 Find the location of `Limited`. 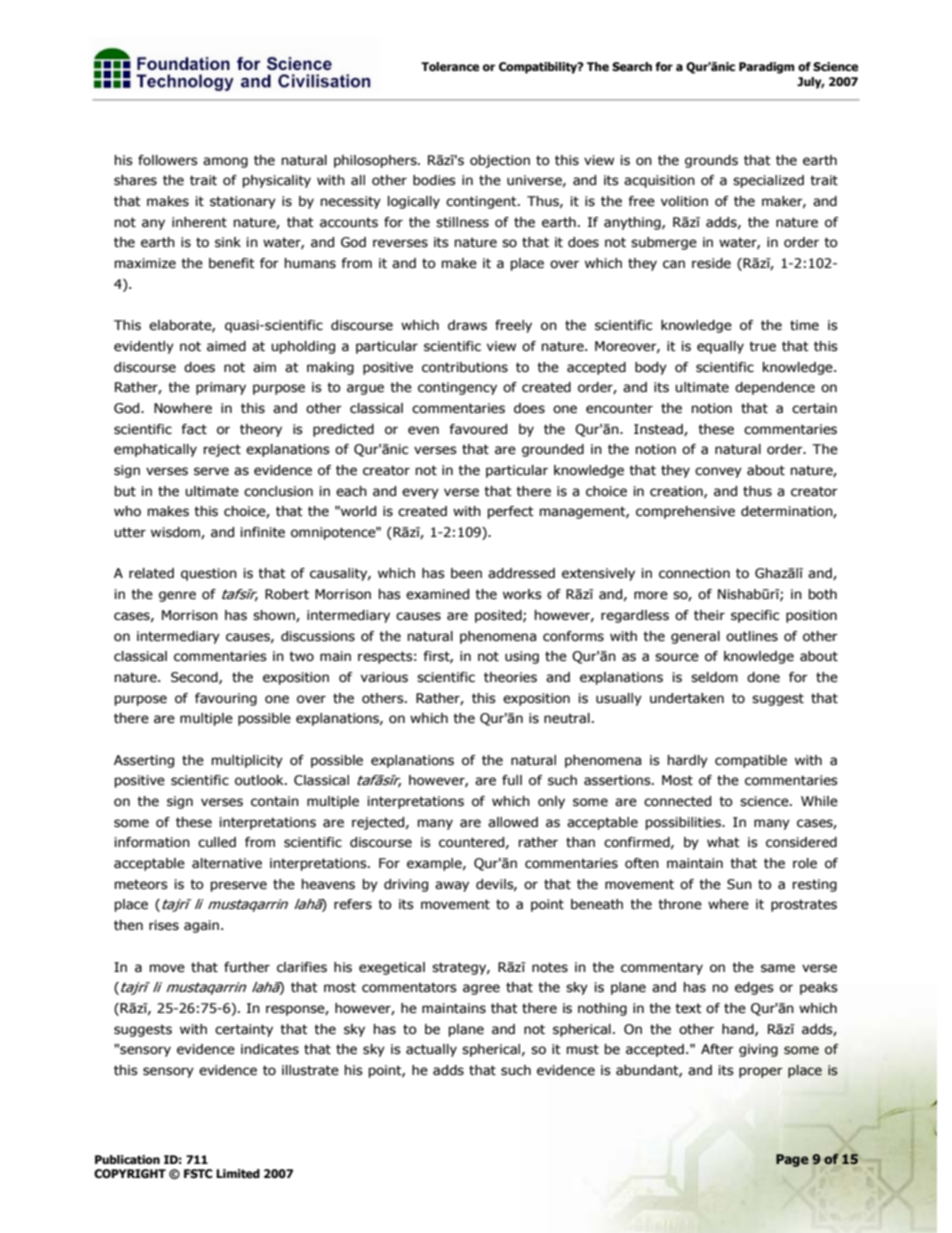

Limited is located at coordinates (238, 1174).
